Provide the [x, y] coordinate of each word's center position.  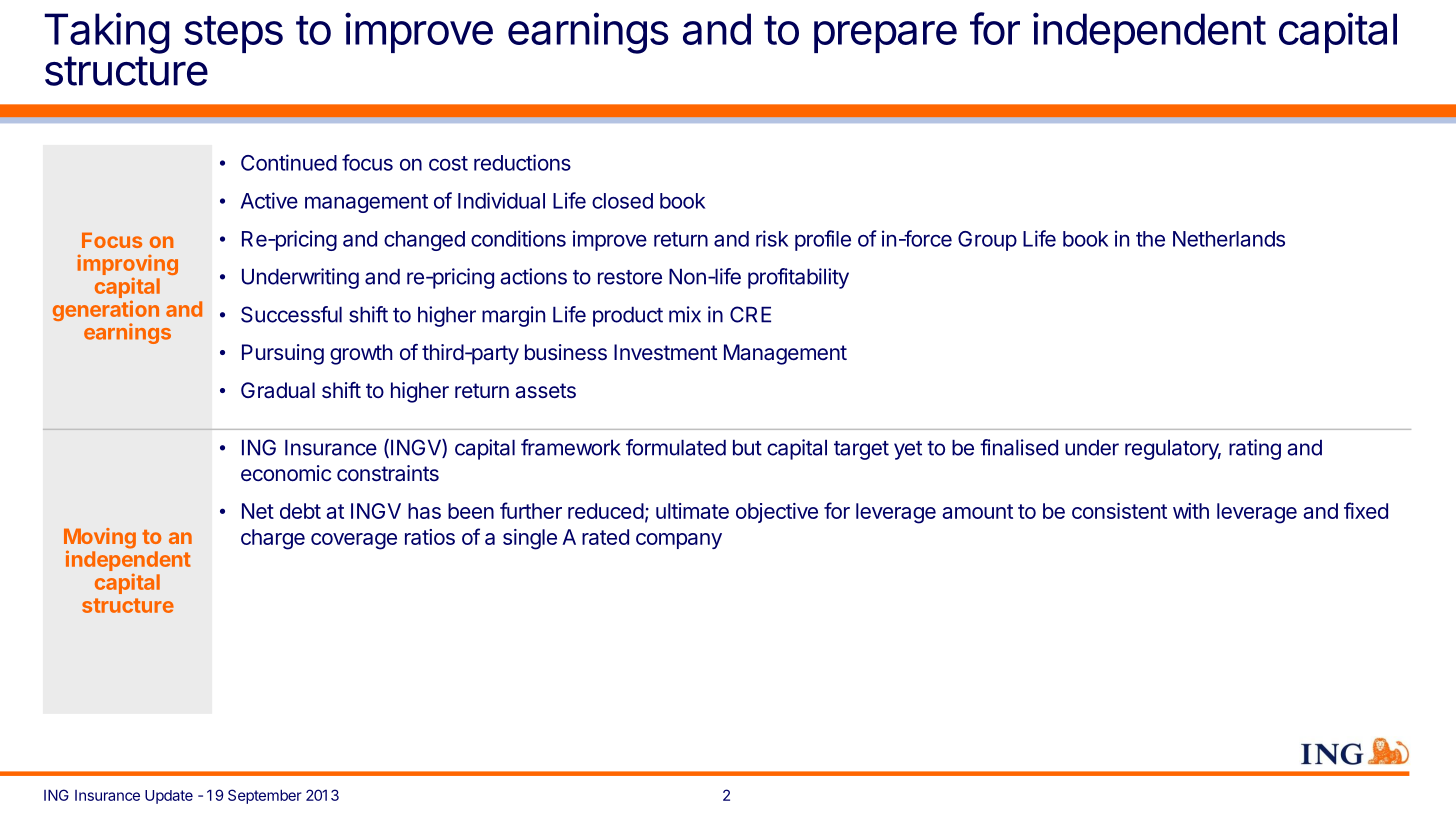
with [1191, 511]
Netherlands [1229, 239]
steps [233, 34]
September [265, 796]
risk [772, 238]
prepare [885, 37]
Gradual [278, 390]
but [747, 448]
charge [273, 539]
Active [269, 200]
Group [987, 241]
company [679, 541]
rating [1255, 449]
